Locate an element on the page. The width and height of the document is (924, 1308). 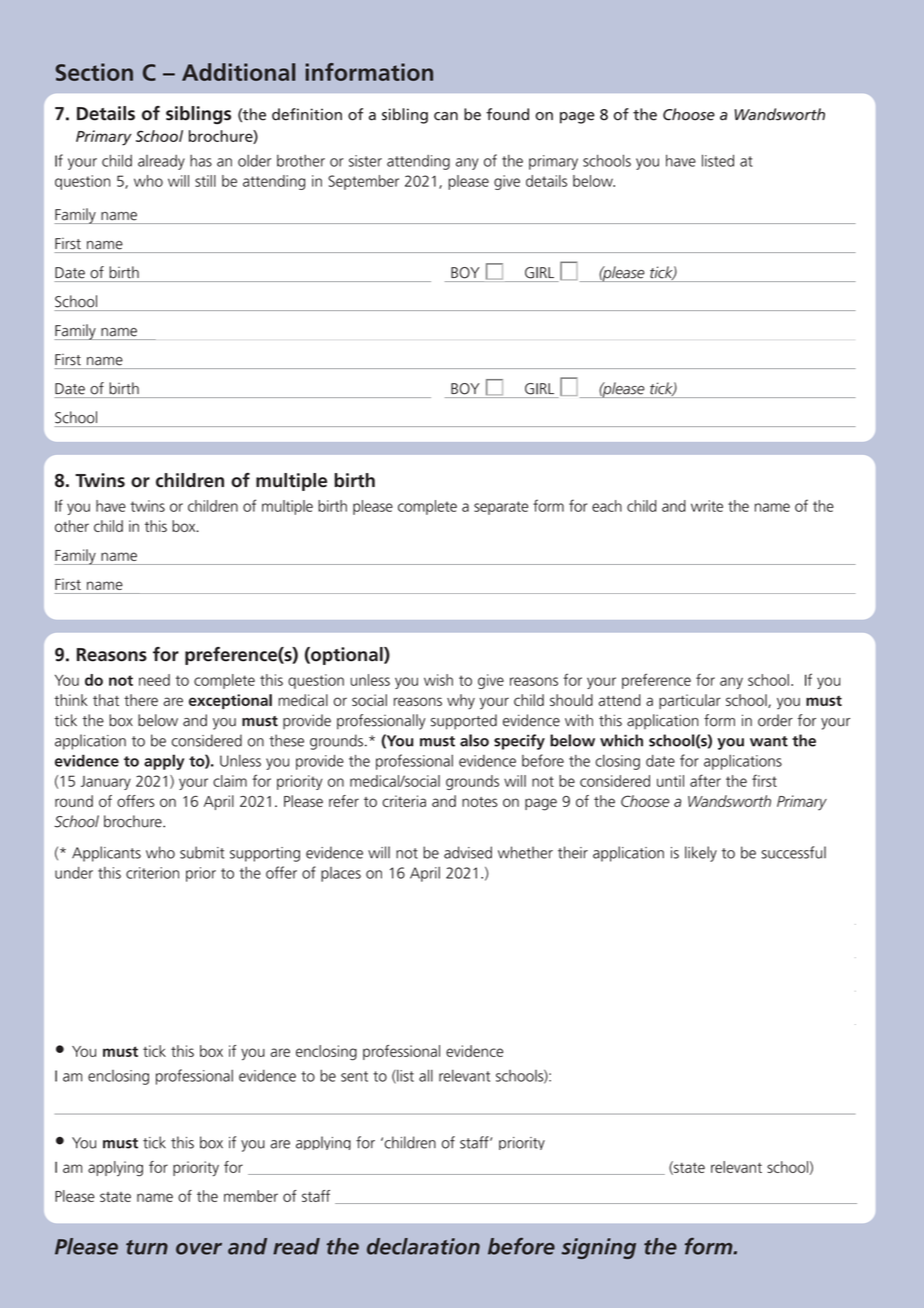
after is located at coordinates (705, 780).
